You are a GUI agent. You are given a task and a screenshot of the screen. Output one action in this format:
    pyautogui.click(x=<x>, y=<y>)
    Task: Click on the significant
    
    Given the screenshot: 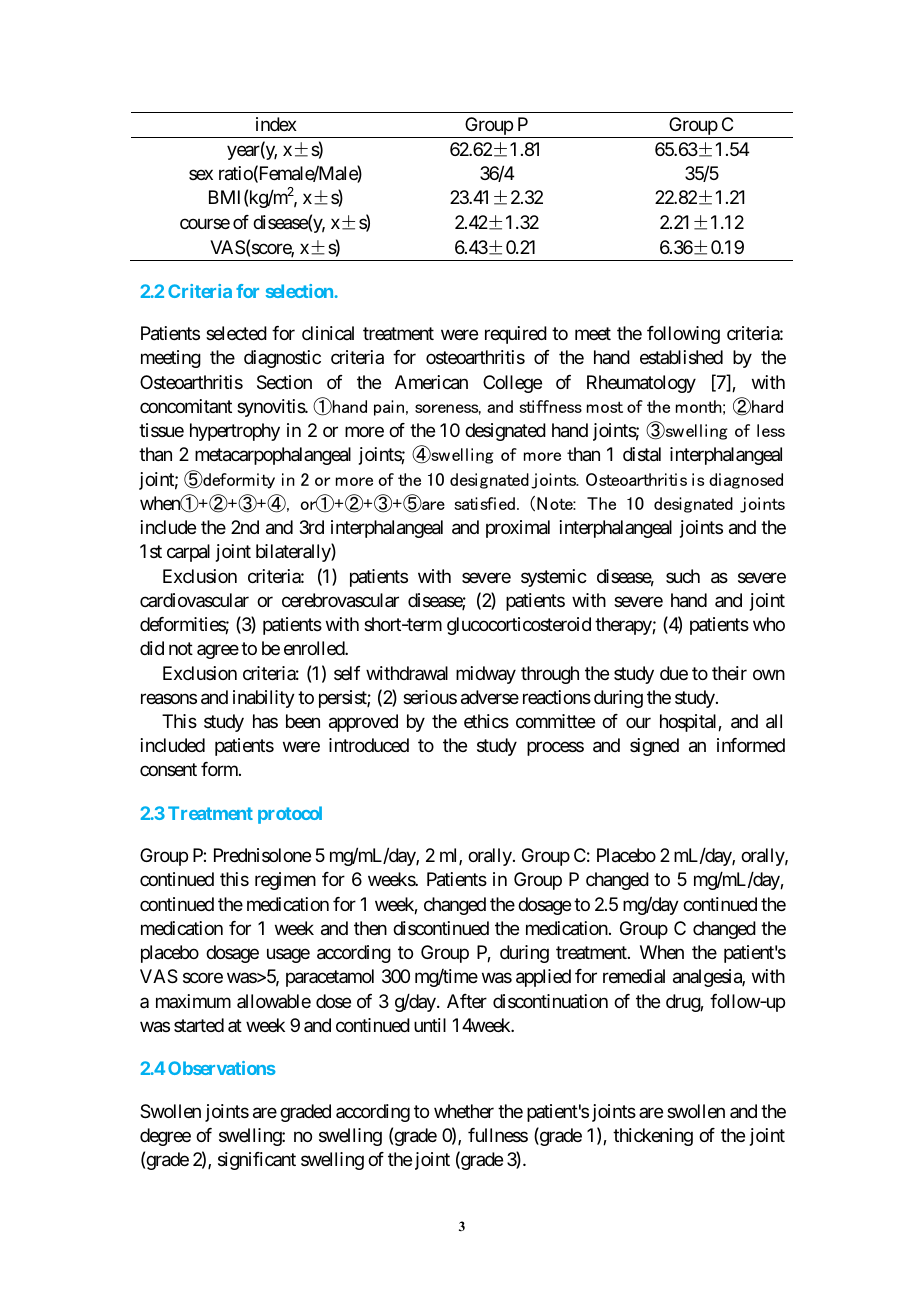 What is the action you would take?
    pyautogui.click(x=257, y=1161)
